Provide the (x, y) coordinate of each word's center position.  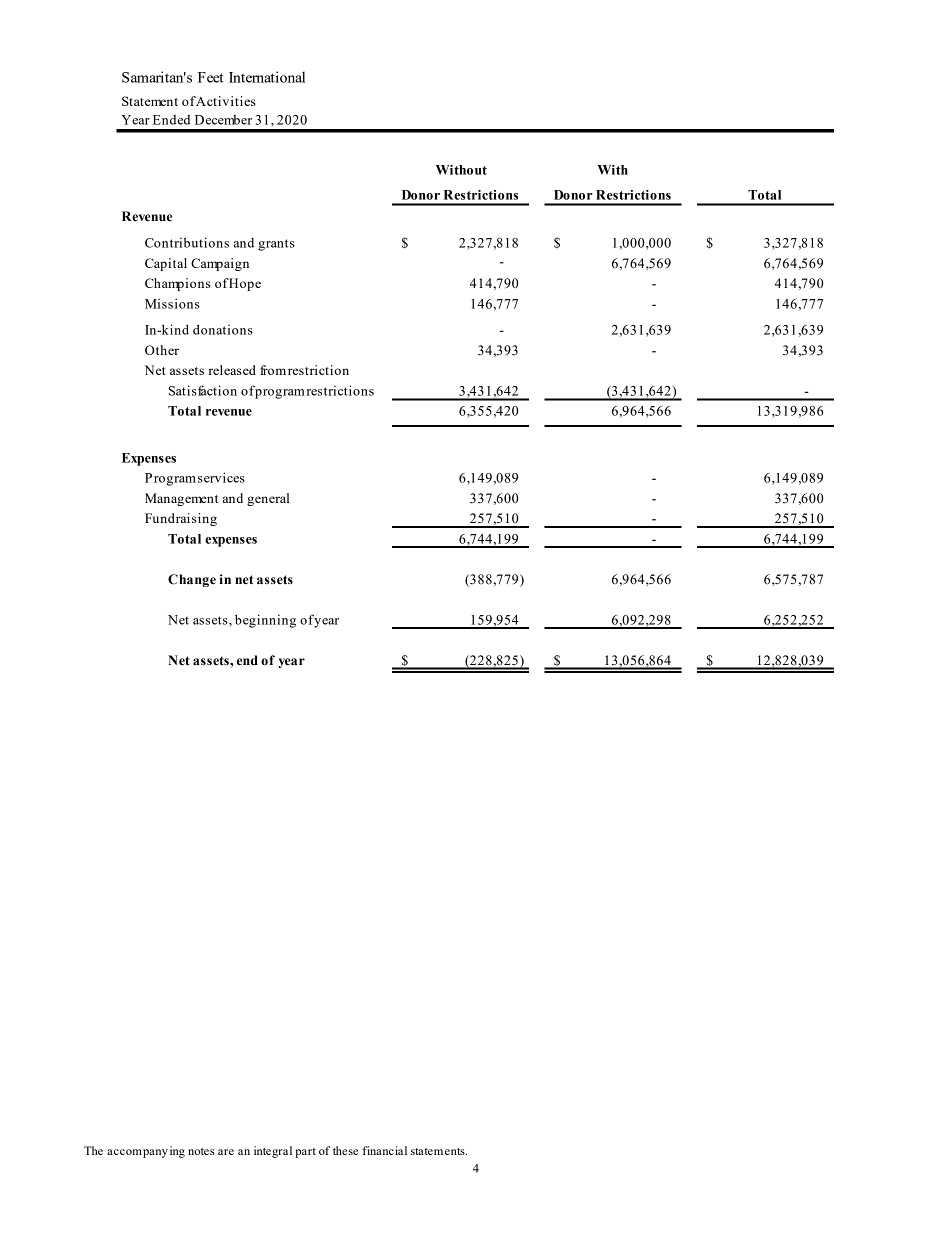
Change (192, 580)
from (273, 370)
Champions (178, 284)
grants (276, 245)
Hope (244, 284)
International (267, 77)
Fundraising (181, 519)
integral (273, 1152)
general (268, 499)
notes (201, 1151)
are (226, 1152)
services (221, 477)
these (345, 1150)
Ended (171, 120)
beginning (265, 621)
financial (385, 1150)
